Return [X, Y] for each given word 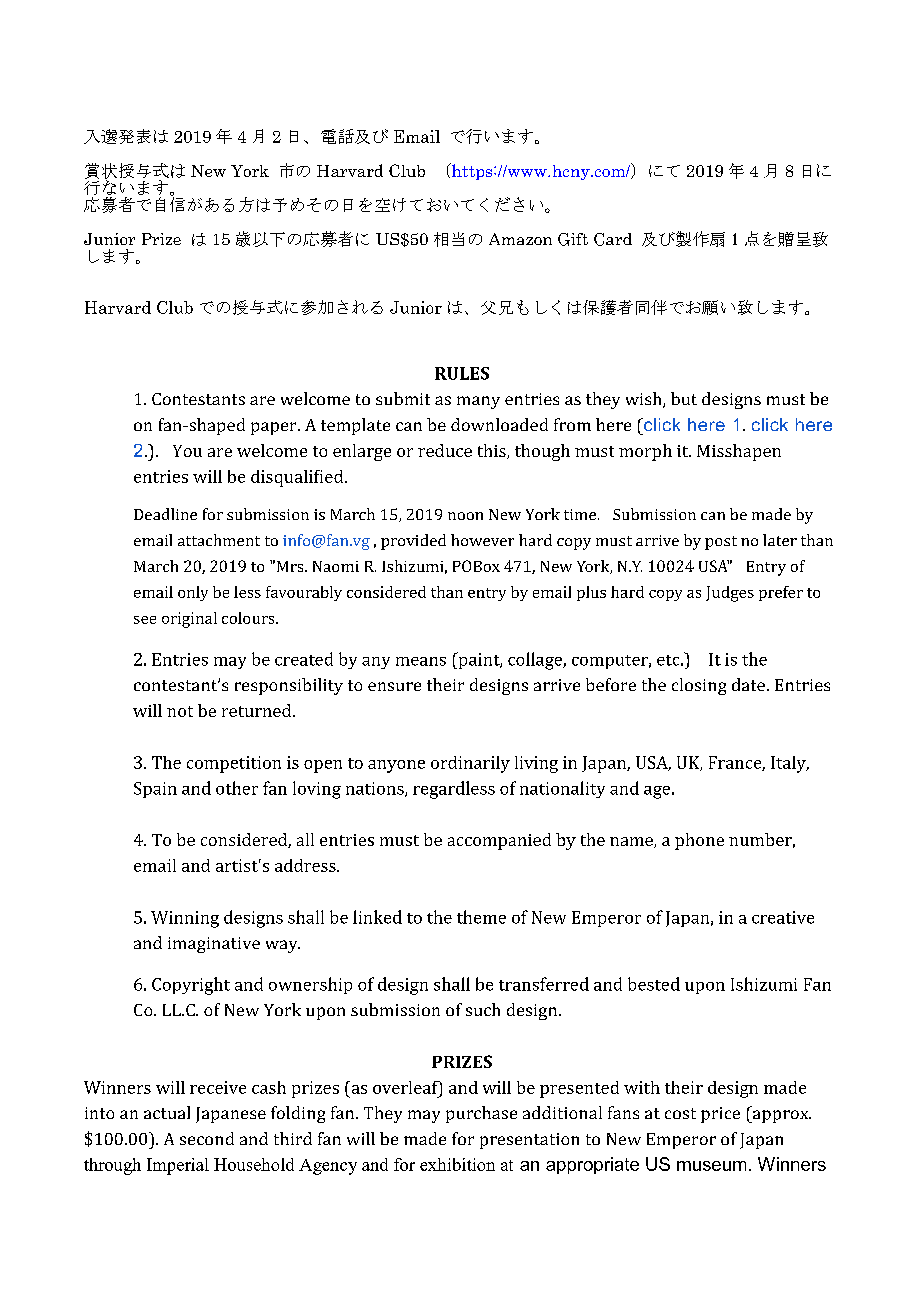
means [421, 661]
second [207, 1138]
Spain [155, 790]
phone [699, 841]
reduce [445, 450]
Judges [730, 594]
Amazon [520, 239]
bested [654, 984]
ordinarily [470, 764]
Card [613, 239]
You [187, 451]
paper [275, 428]
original [189, 620]
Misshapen [739, 452]
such [483, 1009]
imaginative [214, 945]
